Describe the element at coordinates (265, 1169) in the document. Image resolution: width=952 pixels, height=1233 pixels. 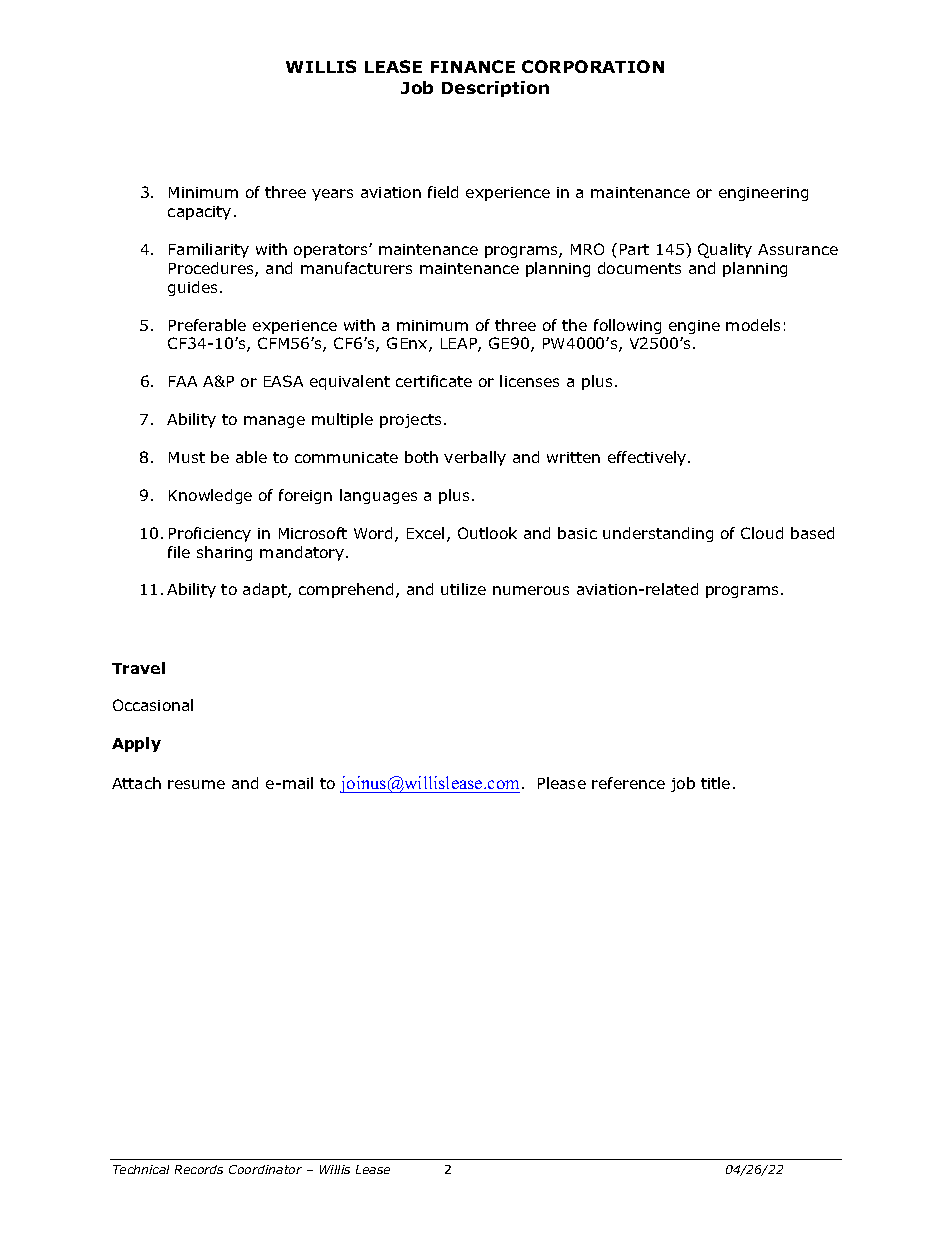
I see `Coordinator` at that location.
